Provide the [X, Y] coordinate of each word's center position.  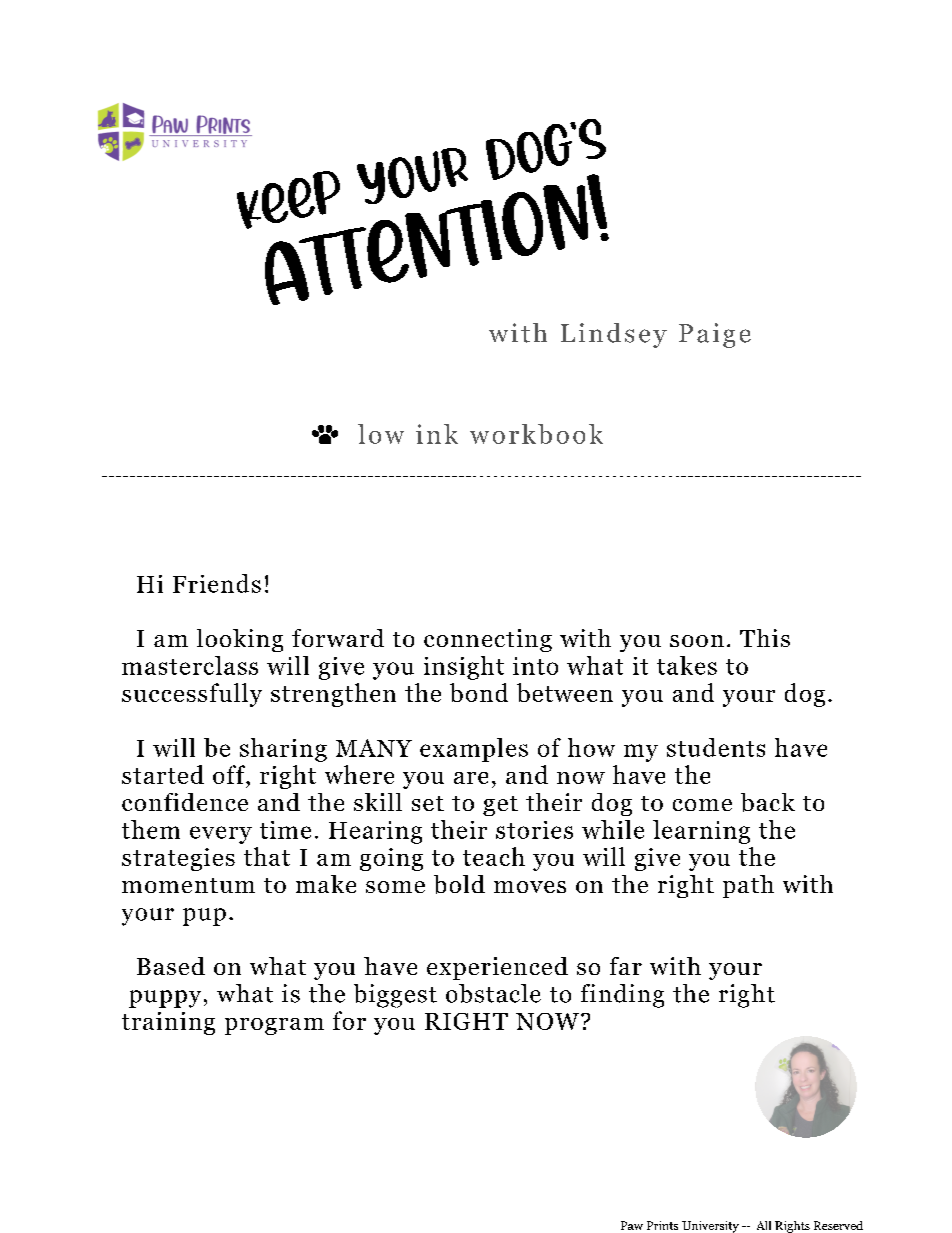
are [471, 778]
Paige [715, 335]
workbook [536, 434]
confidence [185, 802]
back [768, 802]
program [274, 1026]
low [381, 434]
